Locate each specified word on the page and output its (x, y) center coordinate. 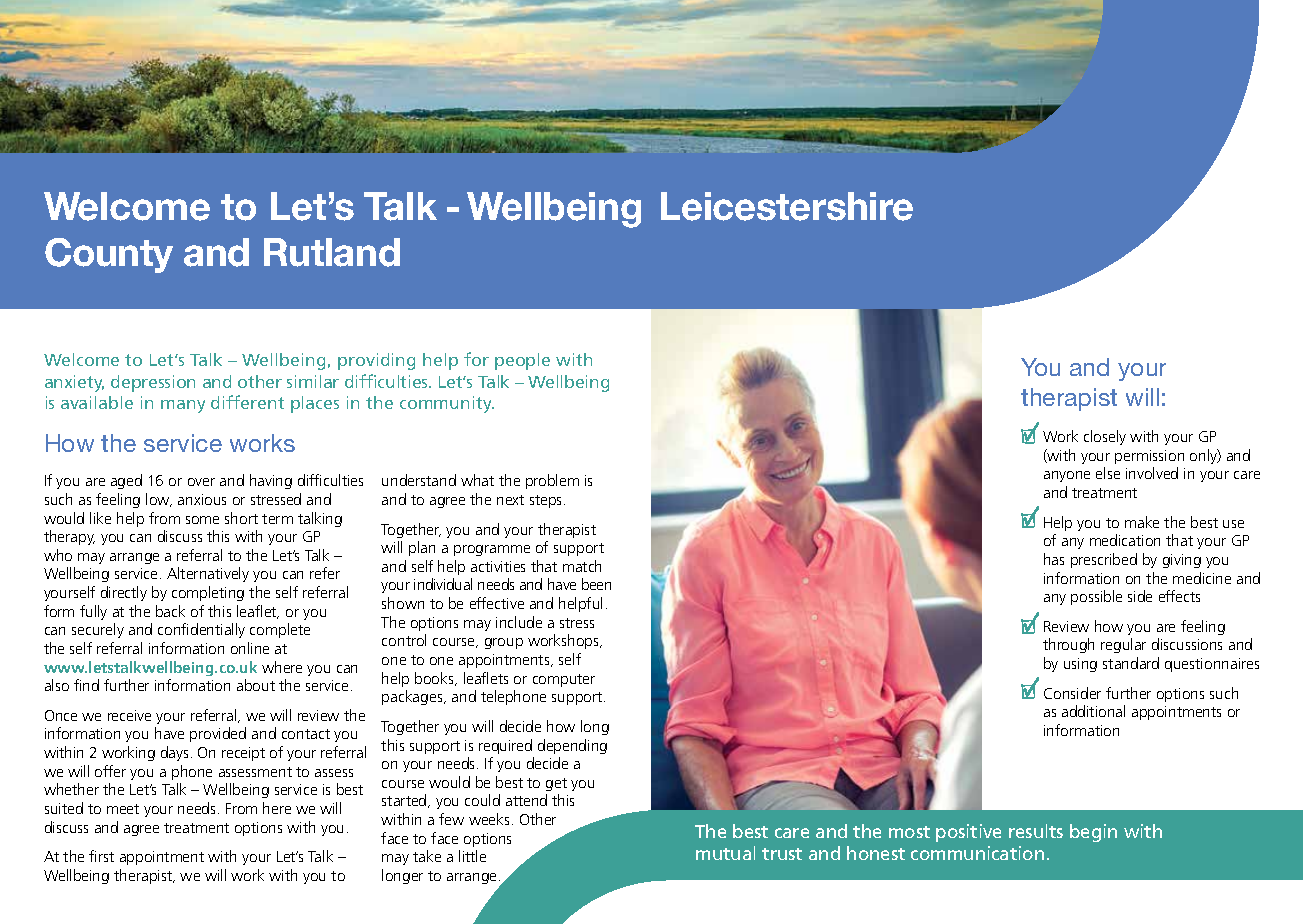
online (250, 648)
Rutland (332, 252)
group (504, 643)
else (1108, 473)
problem (552, 481)
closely (1105, 437)
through (1068, 645)
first (101, 856)
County (109, 255)
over (201, 482)
